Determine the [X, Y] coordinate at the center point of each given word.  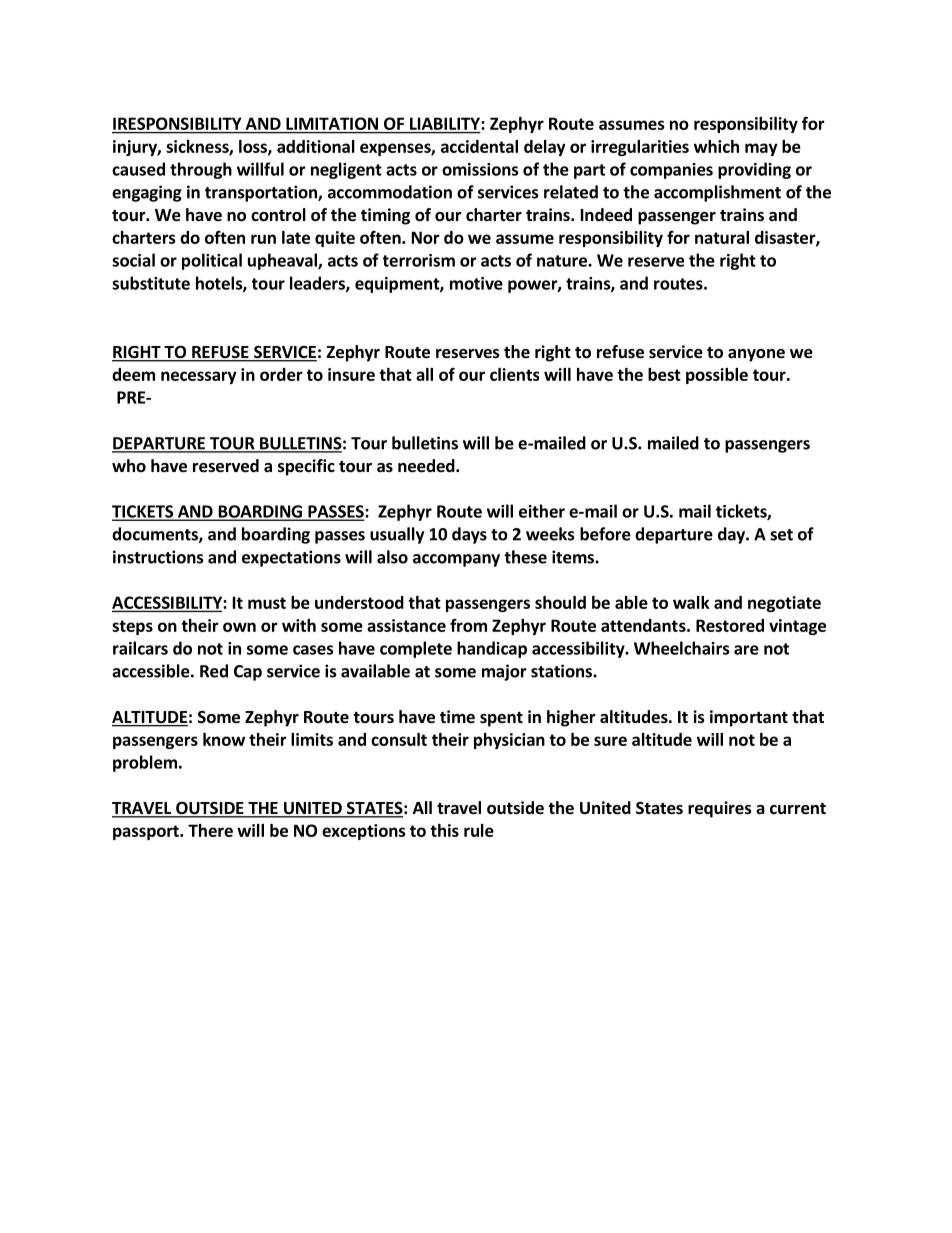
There [210, 830]
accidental [479, 146]
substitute [151, 283]
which [716, 146]
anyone [756, 355]
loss [254, 147]
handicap [492, 649]
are [746, 650]
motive [476, 283]
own [239, 627]
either [542, 511]
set [781, 535]
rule [479, 830]
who [129, 465]
